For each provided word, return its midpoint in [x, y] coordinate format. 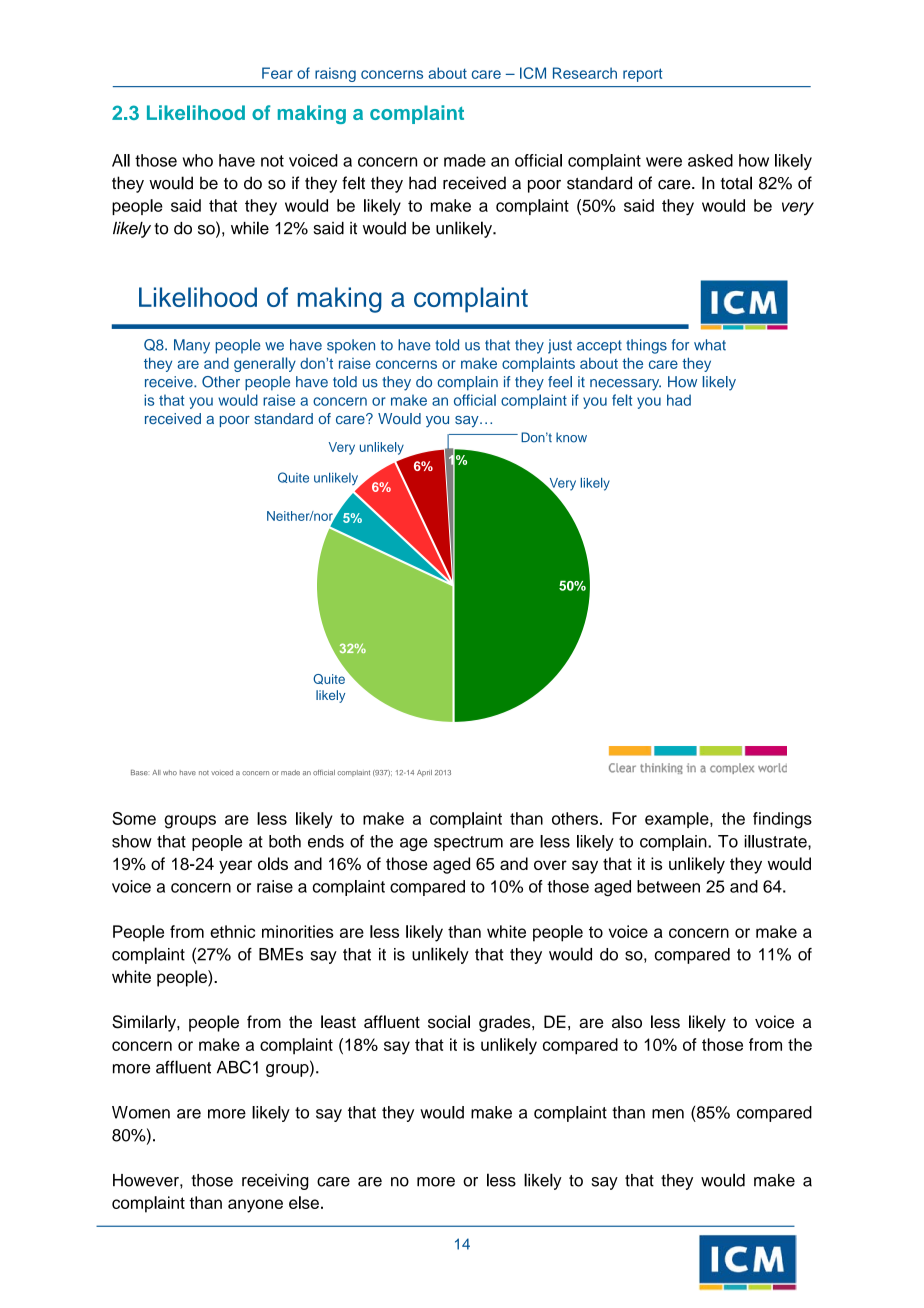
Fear [277, 73]
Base [139, 773]
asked [710, 160]
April [424, 773]
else [304, 1202]
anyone [255, 1206]
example [678, 820]
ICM [533, 73]
